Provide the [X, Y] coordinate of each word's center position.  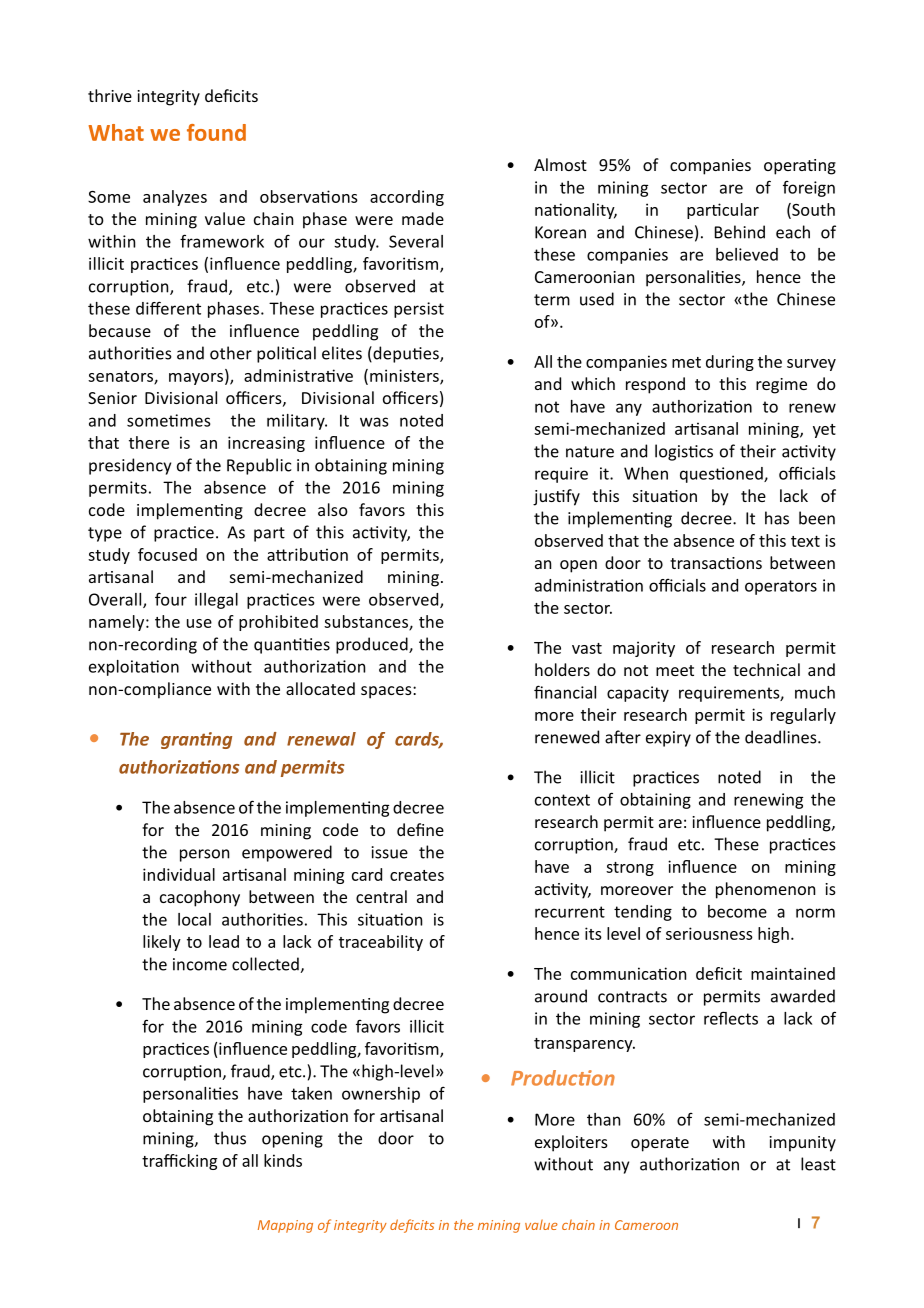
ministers [405, 376]
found [216, 132]
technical [766, 669]
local [194, 919]
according [407, 198]
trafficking [179, 1162]
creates [417, 875]
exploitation [134, 668]
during [730, 363]
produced [373, 645]
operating [800, 167]
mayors [196, 379]
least [818, 1164]
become [737, 911]
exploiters [571, 1143]
